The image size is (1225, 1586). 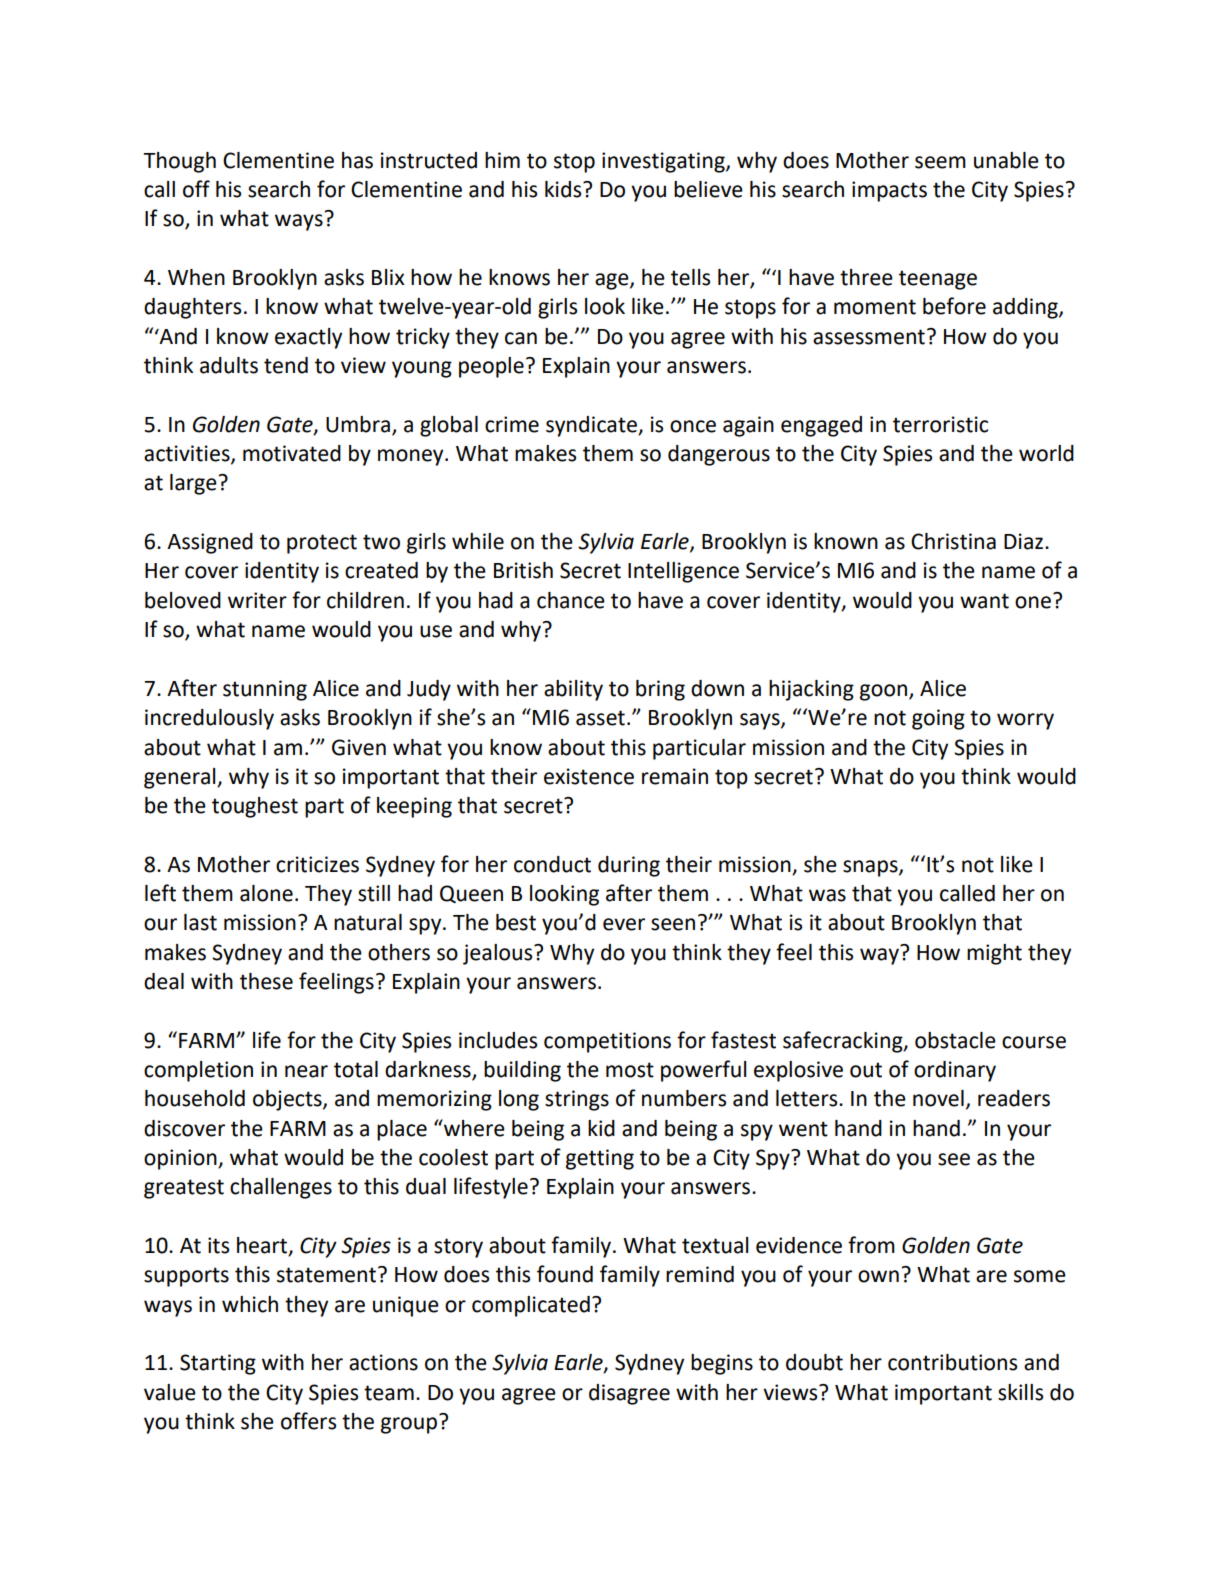 I want to click on Starting, so click(x=218, y=1364).
